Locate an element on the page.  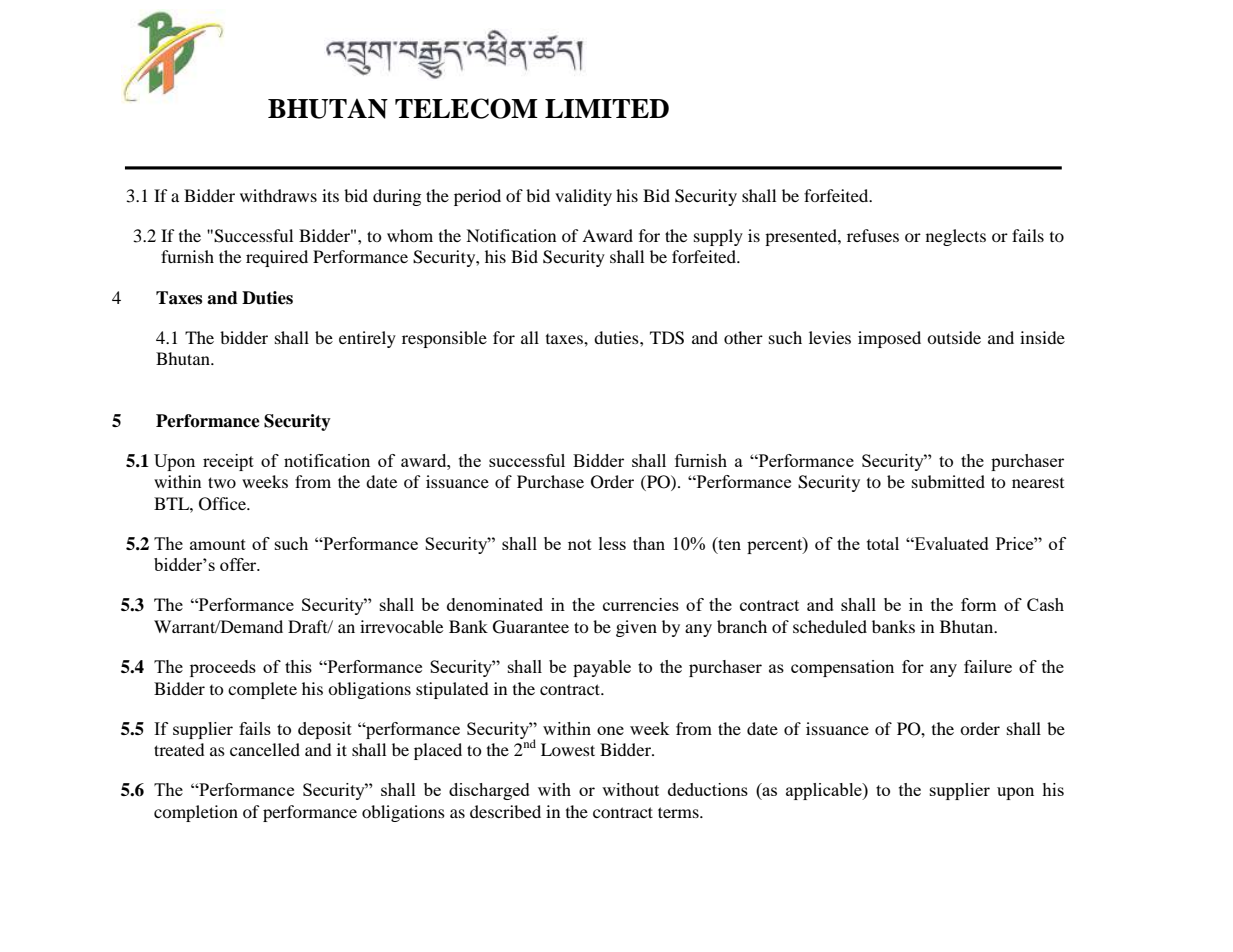
entirely is located at coordinates (367, 339).
